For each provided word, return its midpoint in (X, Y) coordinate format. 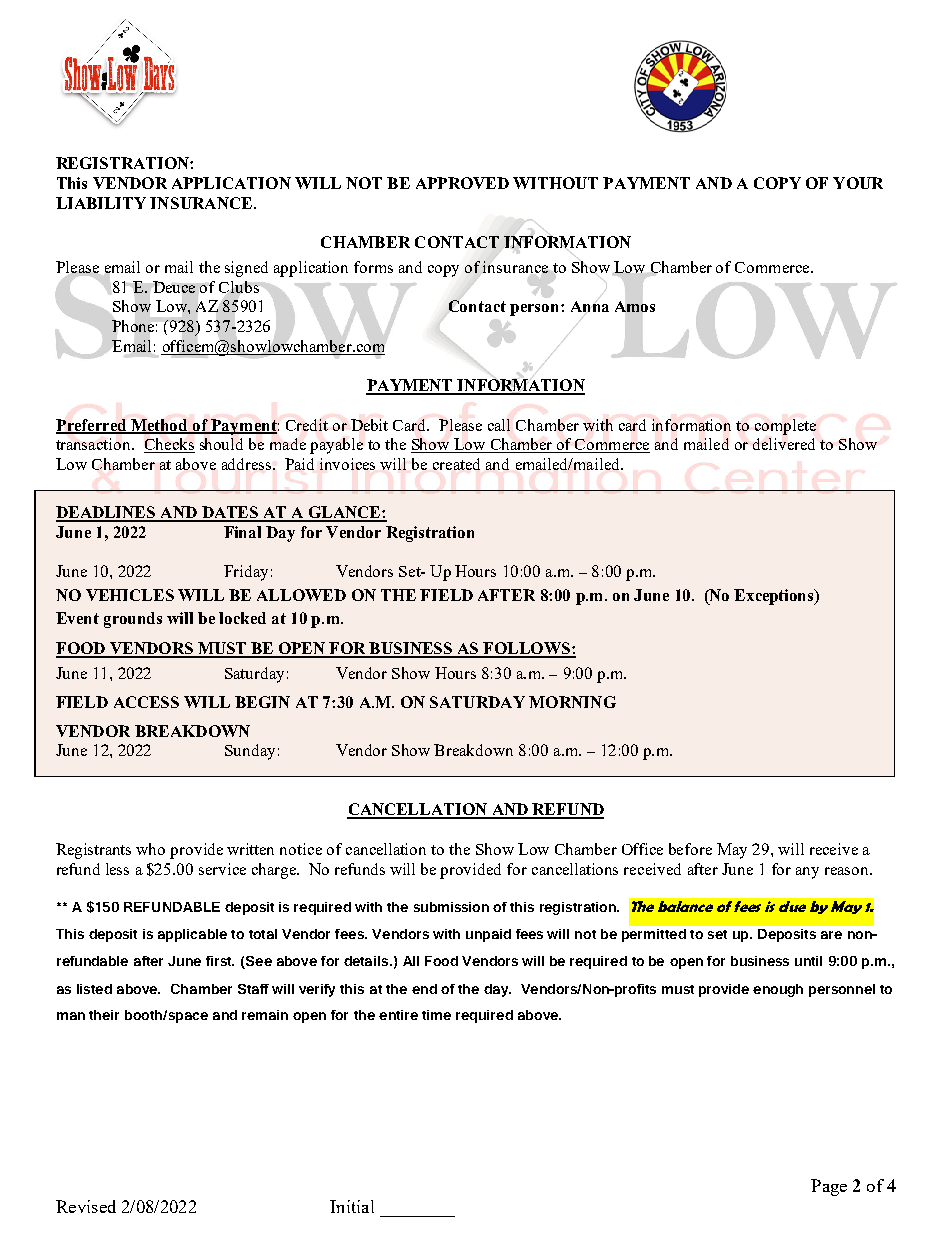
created (456, 464)
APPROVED (462, 183)
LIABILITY (101, 203)
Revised (86, 1206)
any (807, 873)
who (150, 849)
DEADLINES (107, 513)
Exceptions (775, 597)
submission (451, 907)
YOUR (858, 183)
